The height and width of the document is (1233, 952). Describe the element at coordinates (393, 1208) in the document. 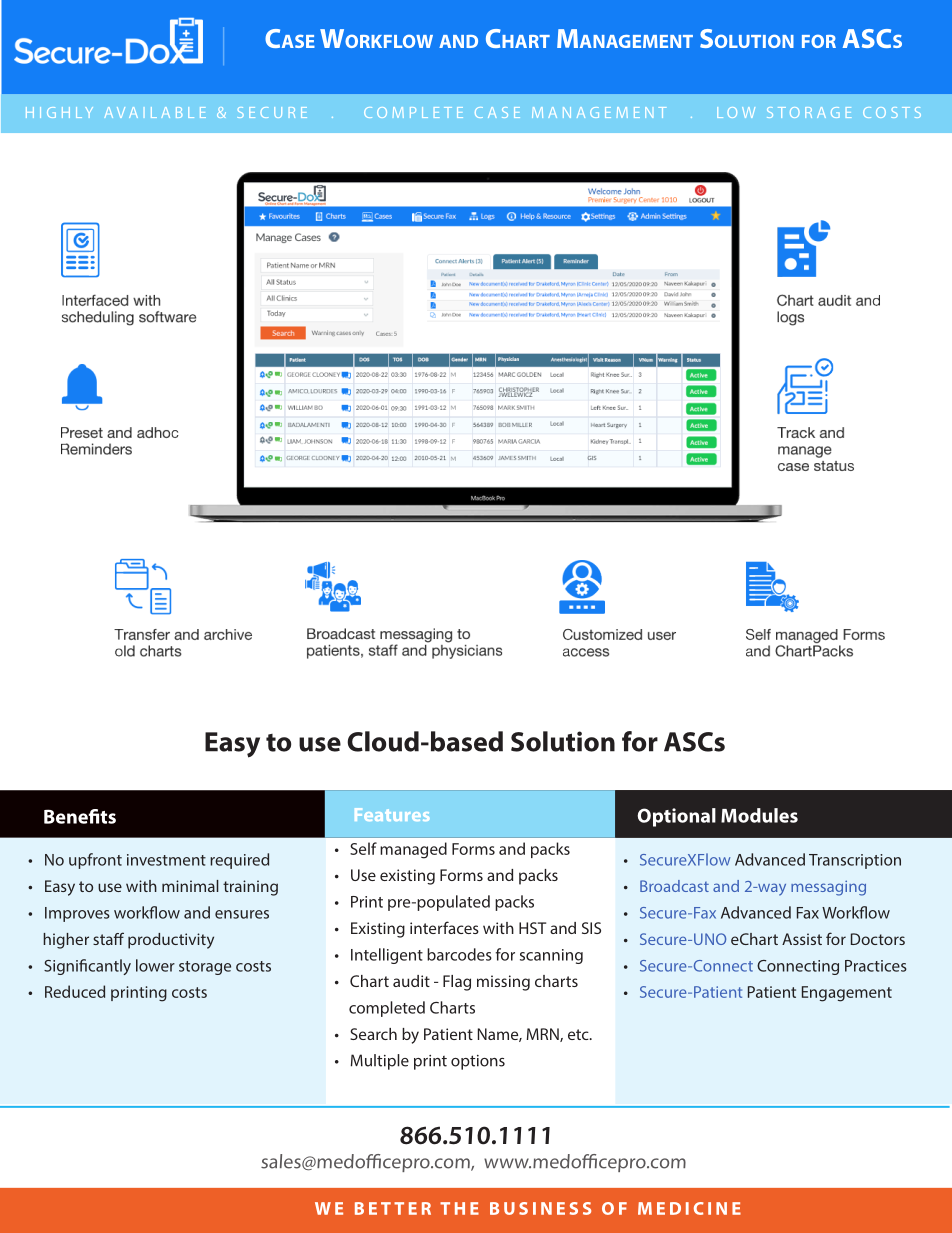

I see `BETTER` at that location.
